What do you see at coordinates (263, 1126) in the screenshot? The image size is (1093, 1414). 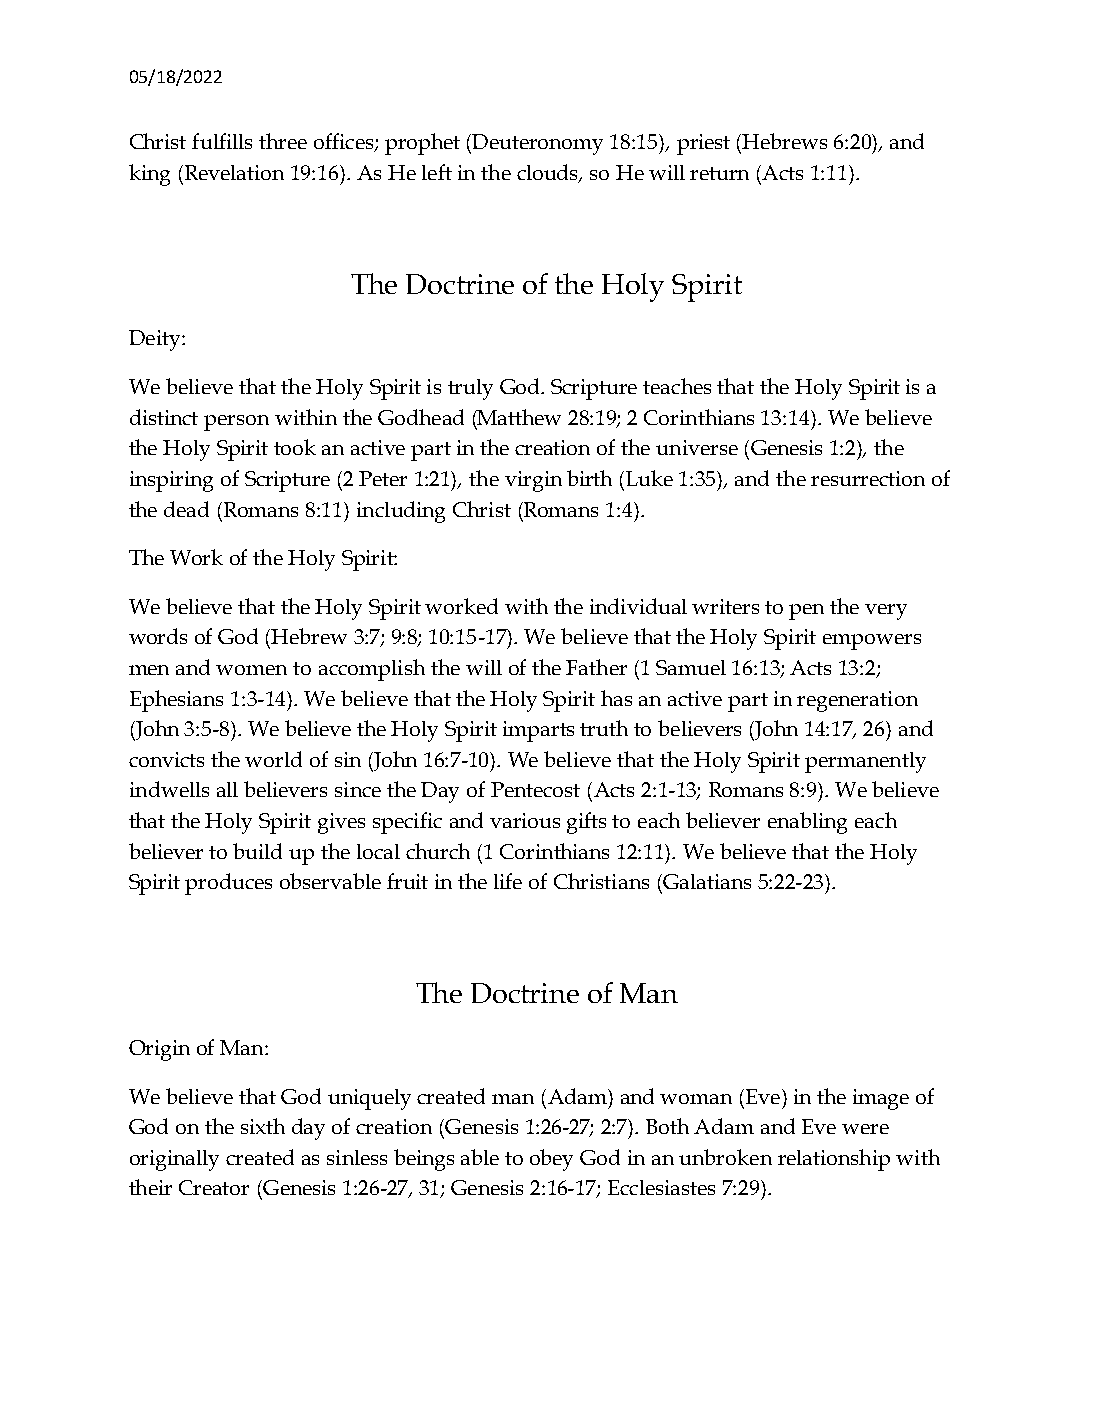 I see `sixth` at bounding box center [263, 1126].
